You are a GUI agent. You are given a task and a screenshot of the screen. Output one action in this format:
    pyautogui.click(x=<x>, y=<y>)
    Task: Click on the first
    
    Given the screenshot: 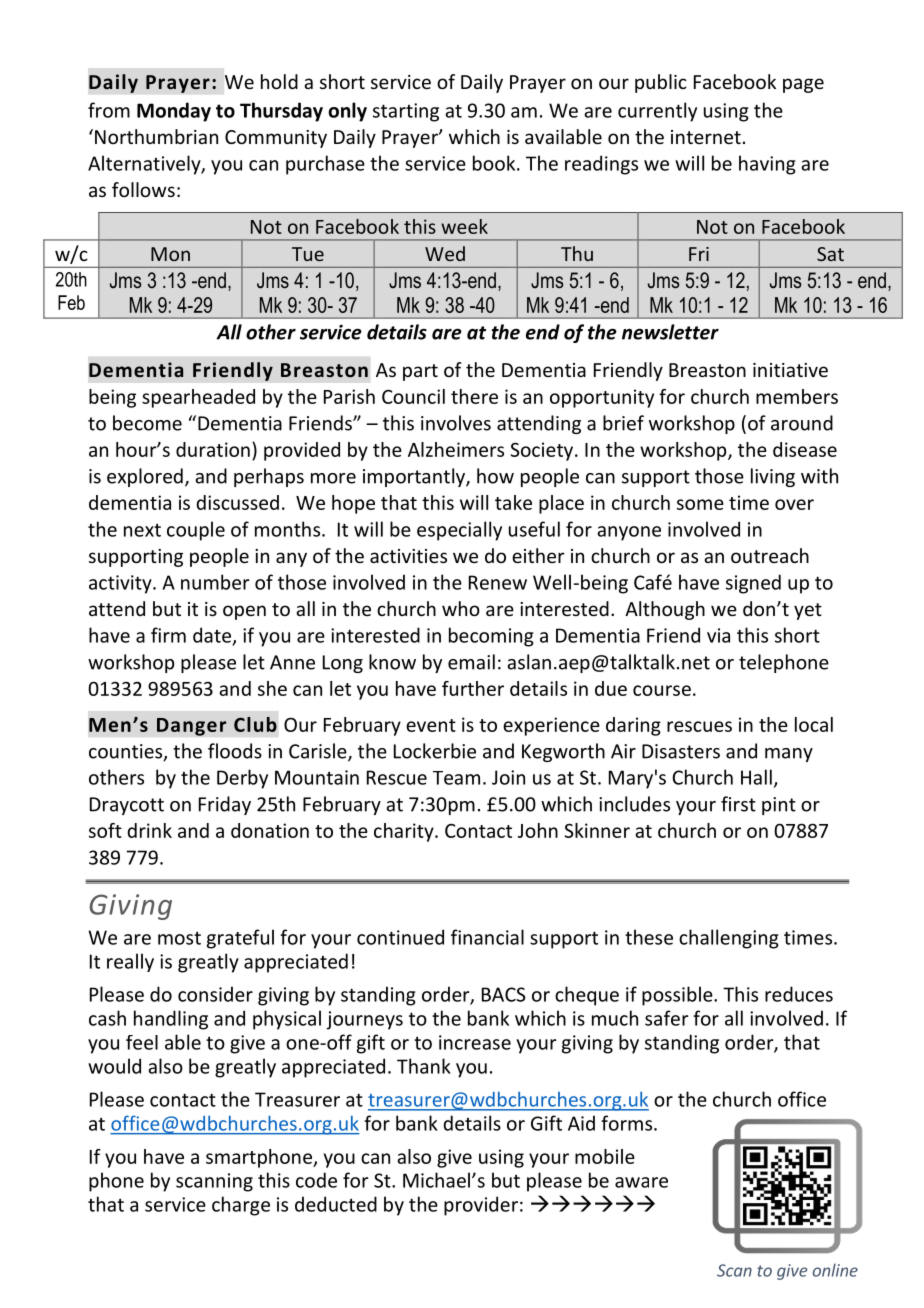 What is the action you would take?
    pyautogui.click(x=738, y=804)
